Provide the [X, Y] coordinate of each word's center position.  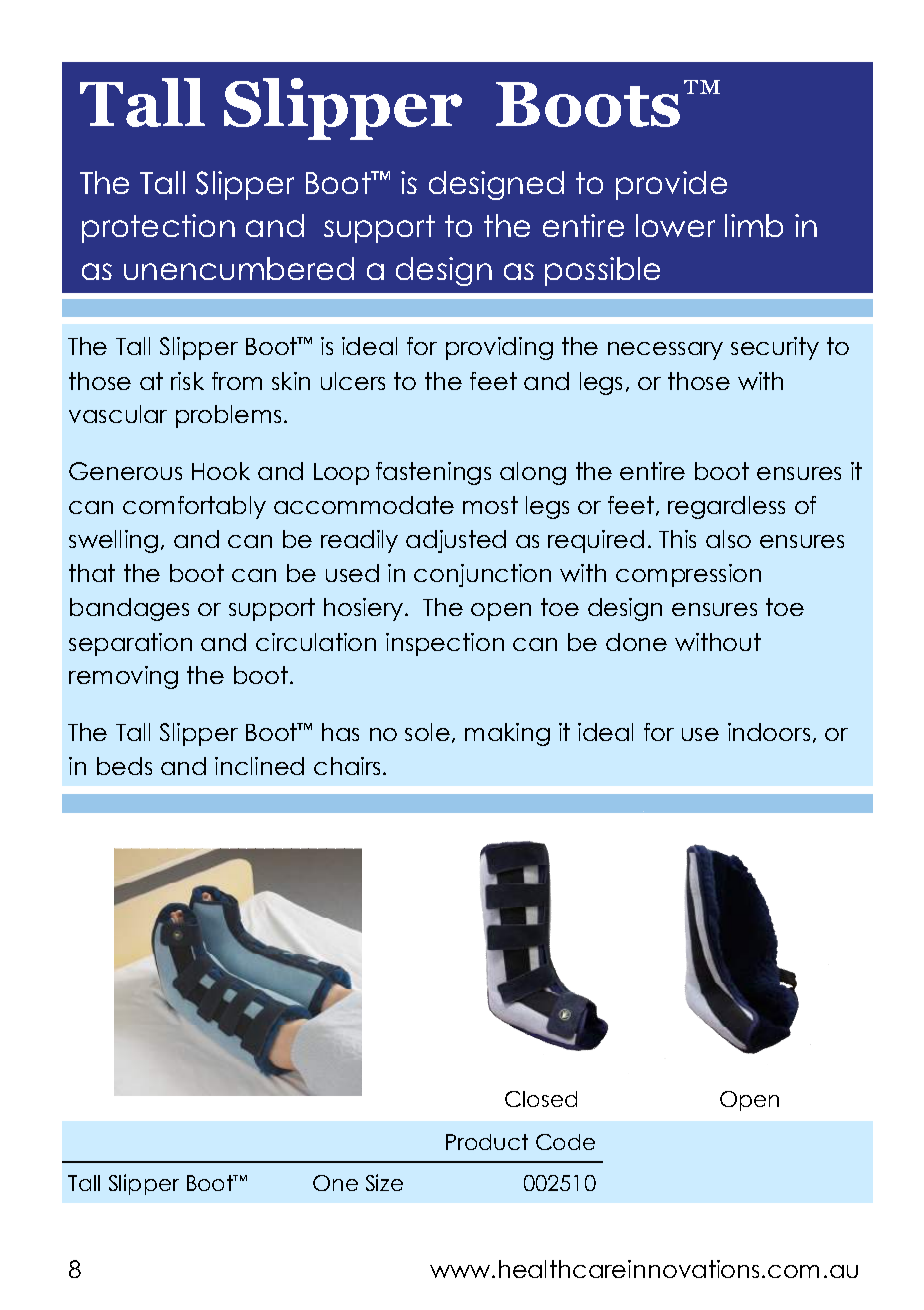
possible [602, 271]
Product [487, 1142]
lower [675, 225]
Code [565, 1142]
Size [384, 1182]
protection [158, 228]
